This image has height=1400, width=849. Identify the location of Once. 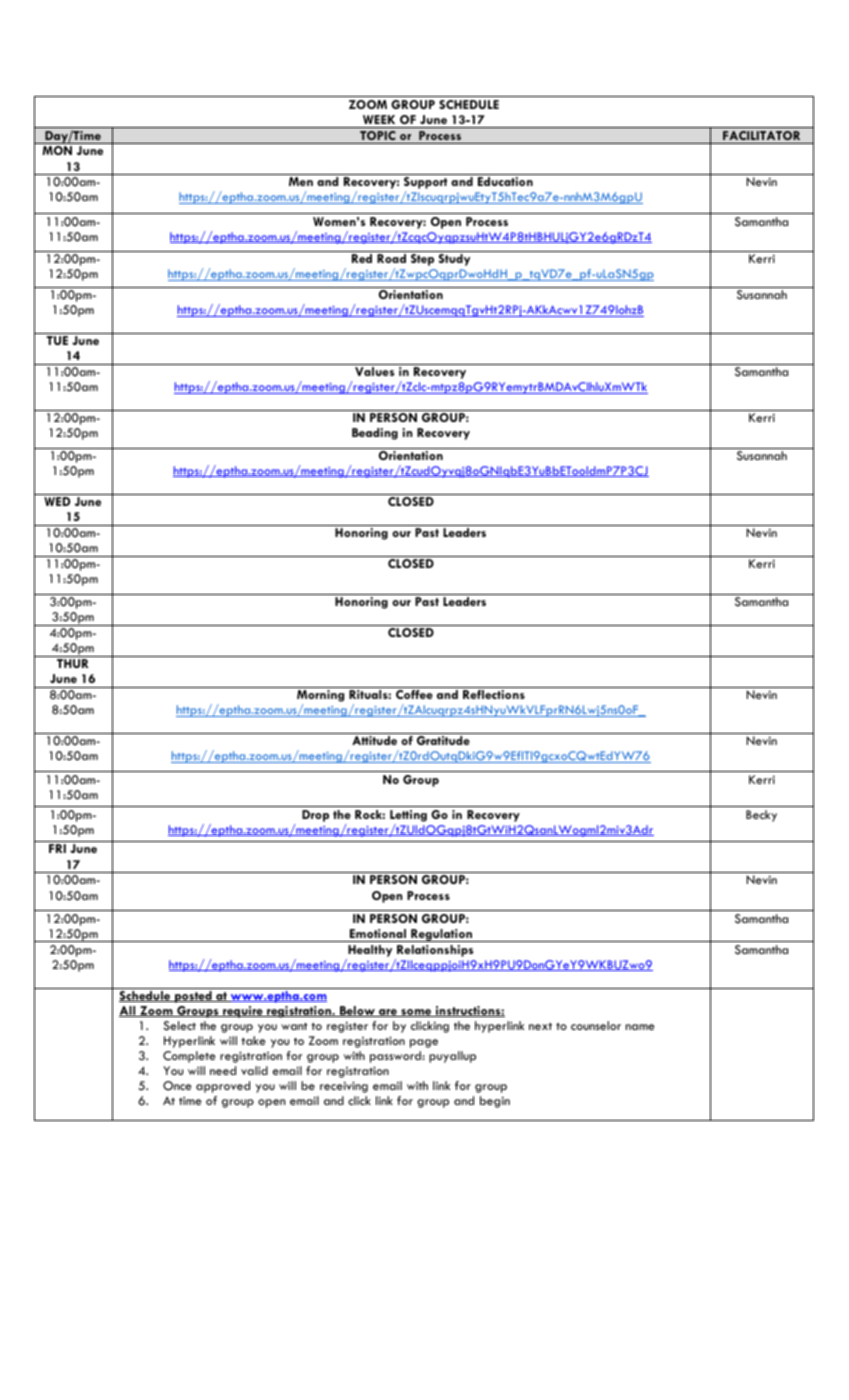
(177, 1086).
